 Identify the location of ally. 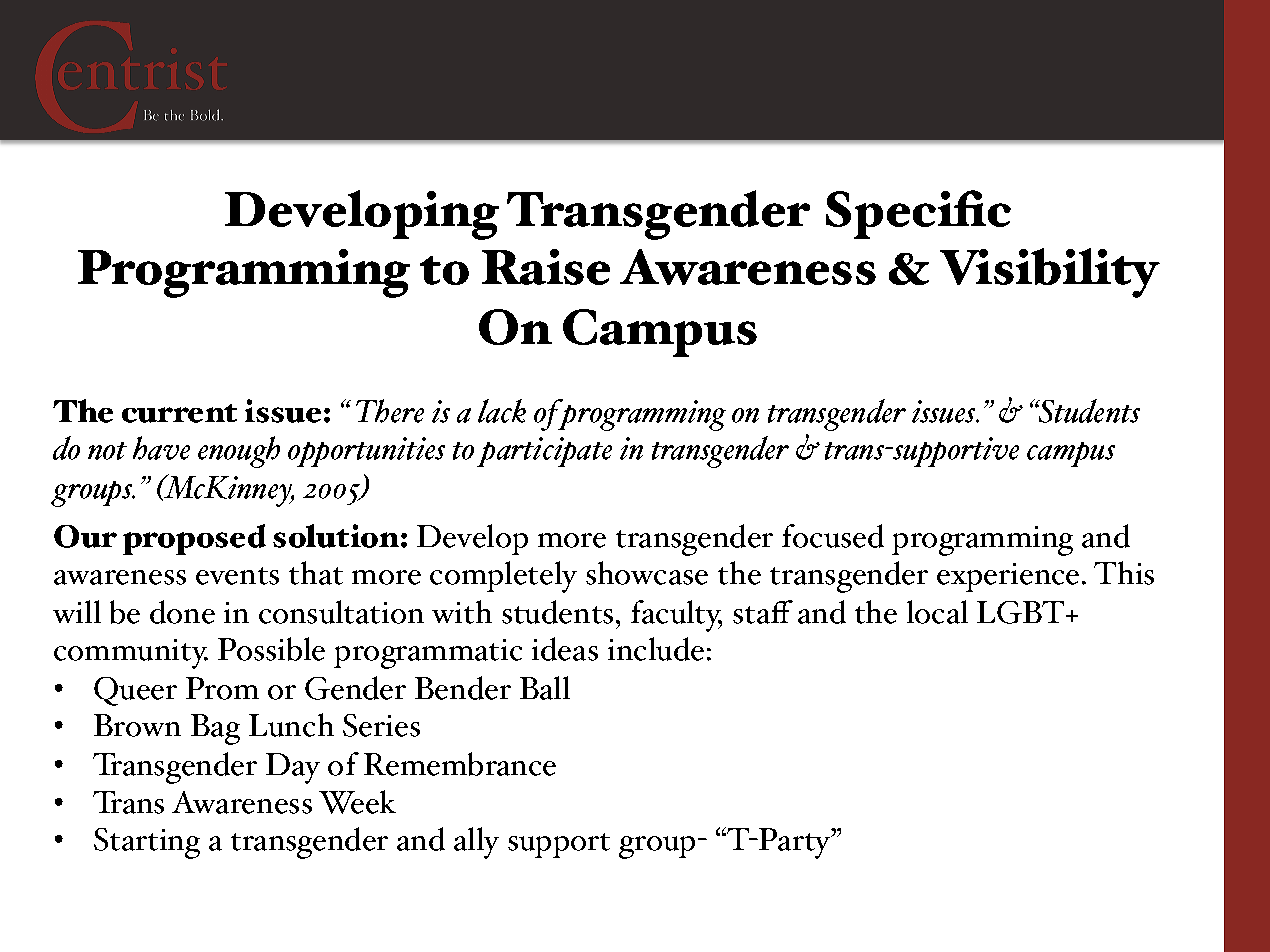
(476, 843).
